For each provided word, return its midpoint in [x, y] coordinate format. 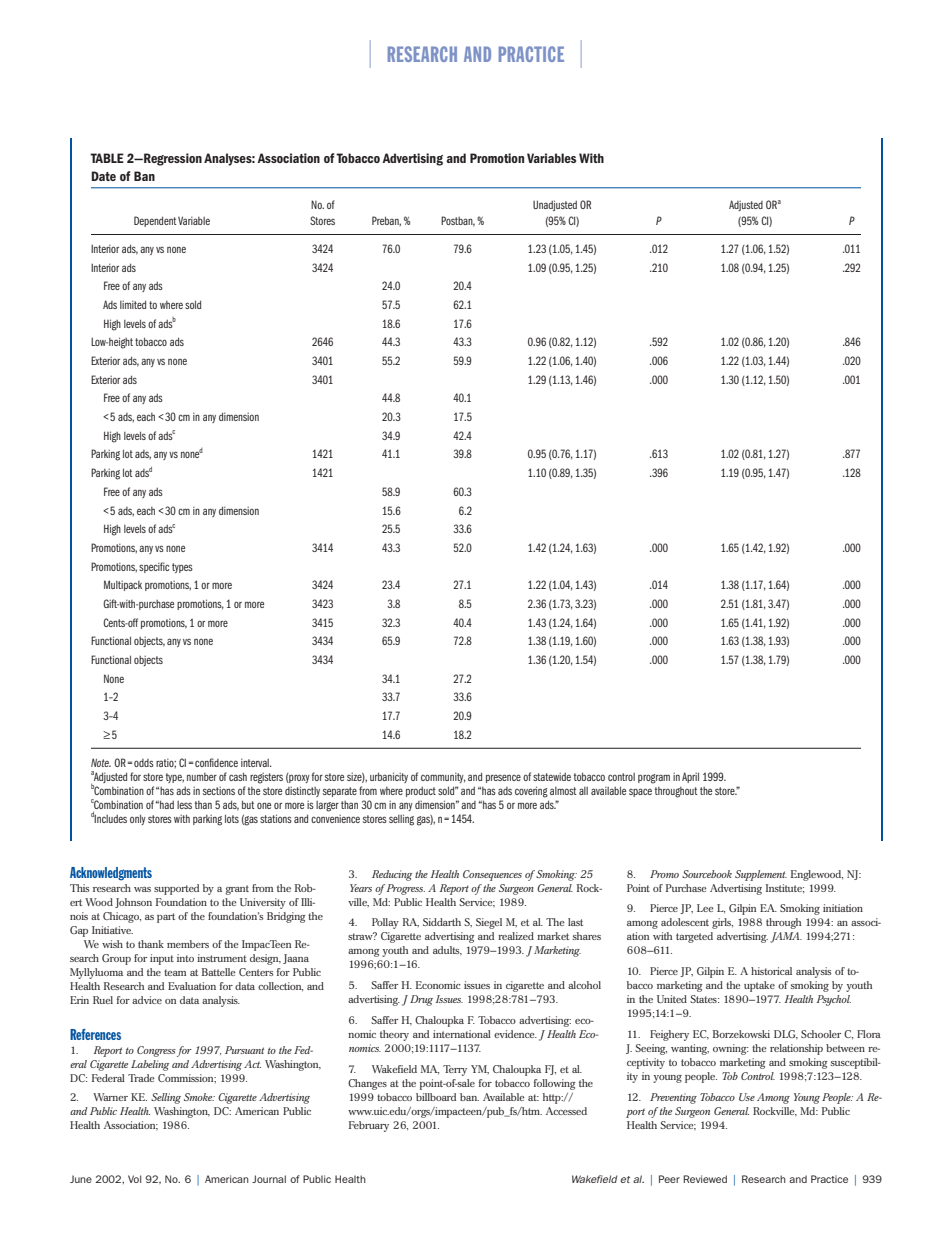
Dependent [155, 221]
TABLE [107, 158]
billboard [436, 1097]
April [690, 777]
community [443, 778]
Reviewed [705, 1179]
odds [144, 763]
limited [133, 304]
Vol [134, 1179]
